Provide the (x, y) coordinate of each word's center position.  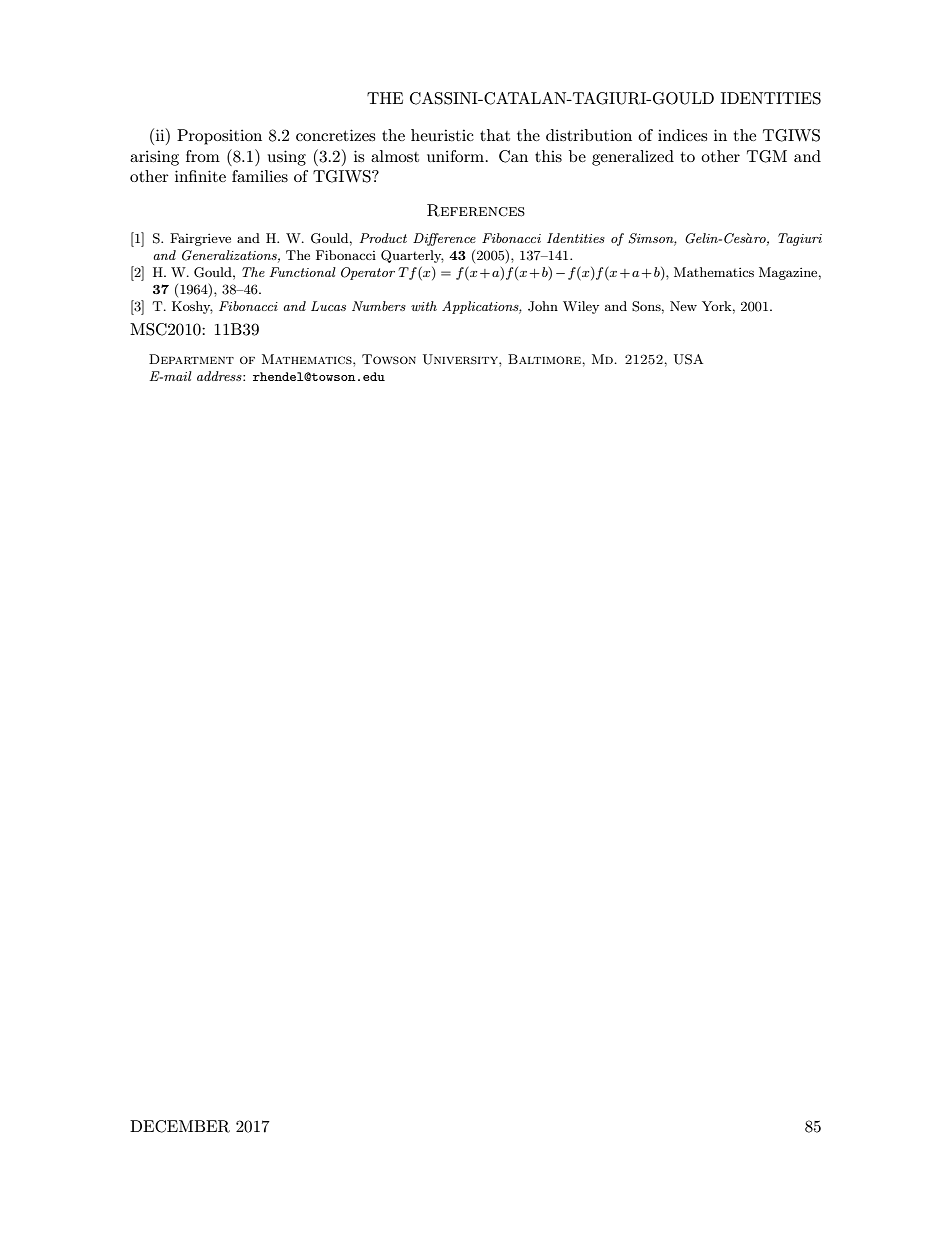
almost (395, 156)
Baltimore (545, 359)
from (203, 156)
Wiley (581, 307)
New (683, 306)
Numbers (379, 306)
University (461, 359)
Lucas (328, 306)
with (424, 306)
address (220, 376)
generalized (633, 158)
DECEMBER (180, 1126)
